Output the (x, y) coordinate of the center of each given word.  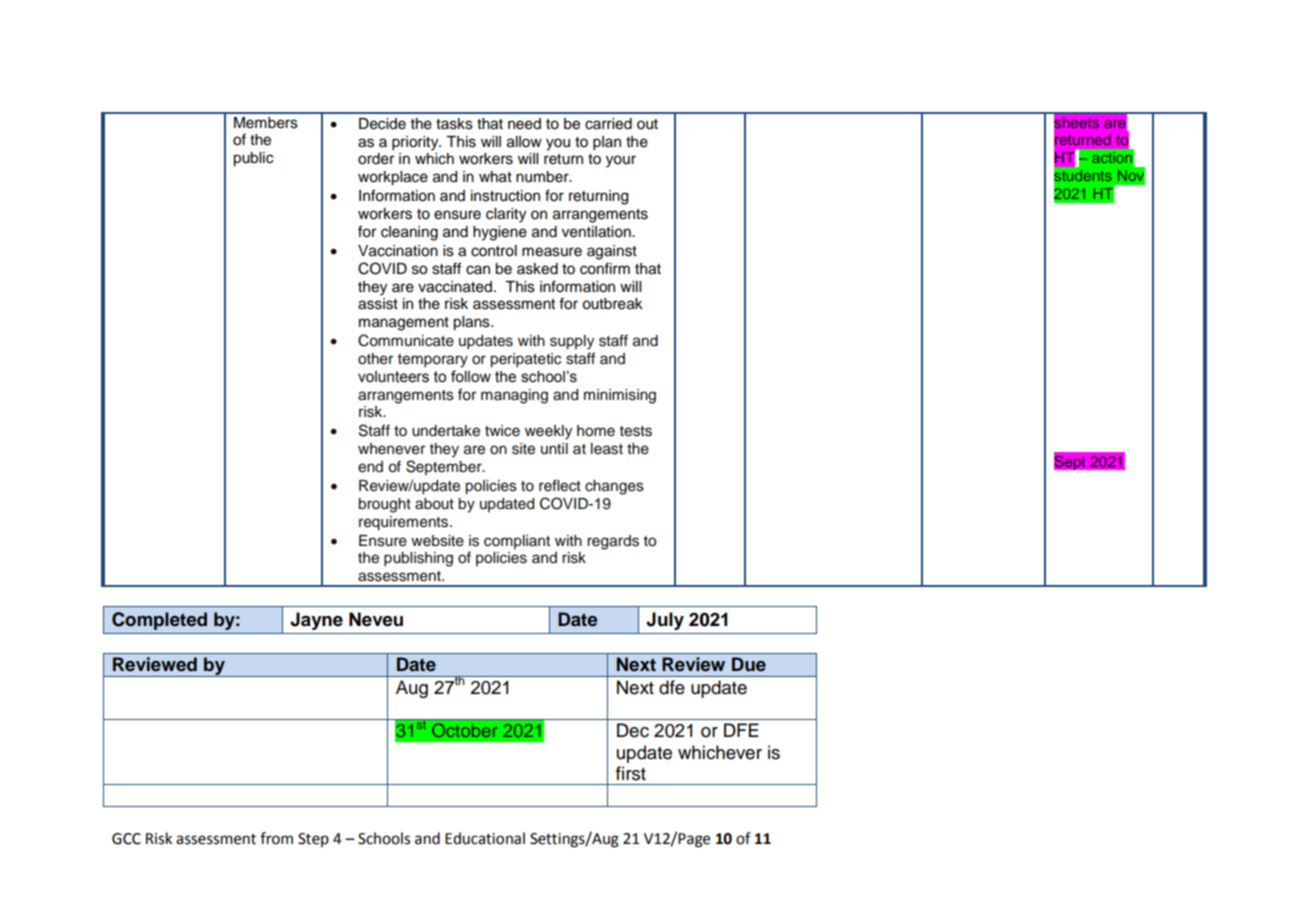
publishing (418, 559)
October (464, 730)
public (253, 159)
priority (416, 143)
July (665, 621)
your (621, 161)
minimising (620, 396)
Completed (159, 621)
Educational (485, 838)
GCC (126, 839)
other (375, 359)
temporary (433, 361)
